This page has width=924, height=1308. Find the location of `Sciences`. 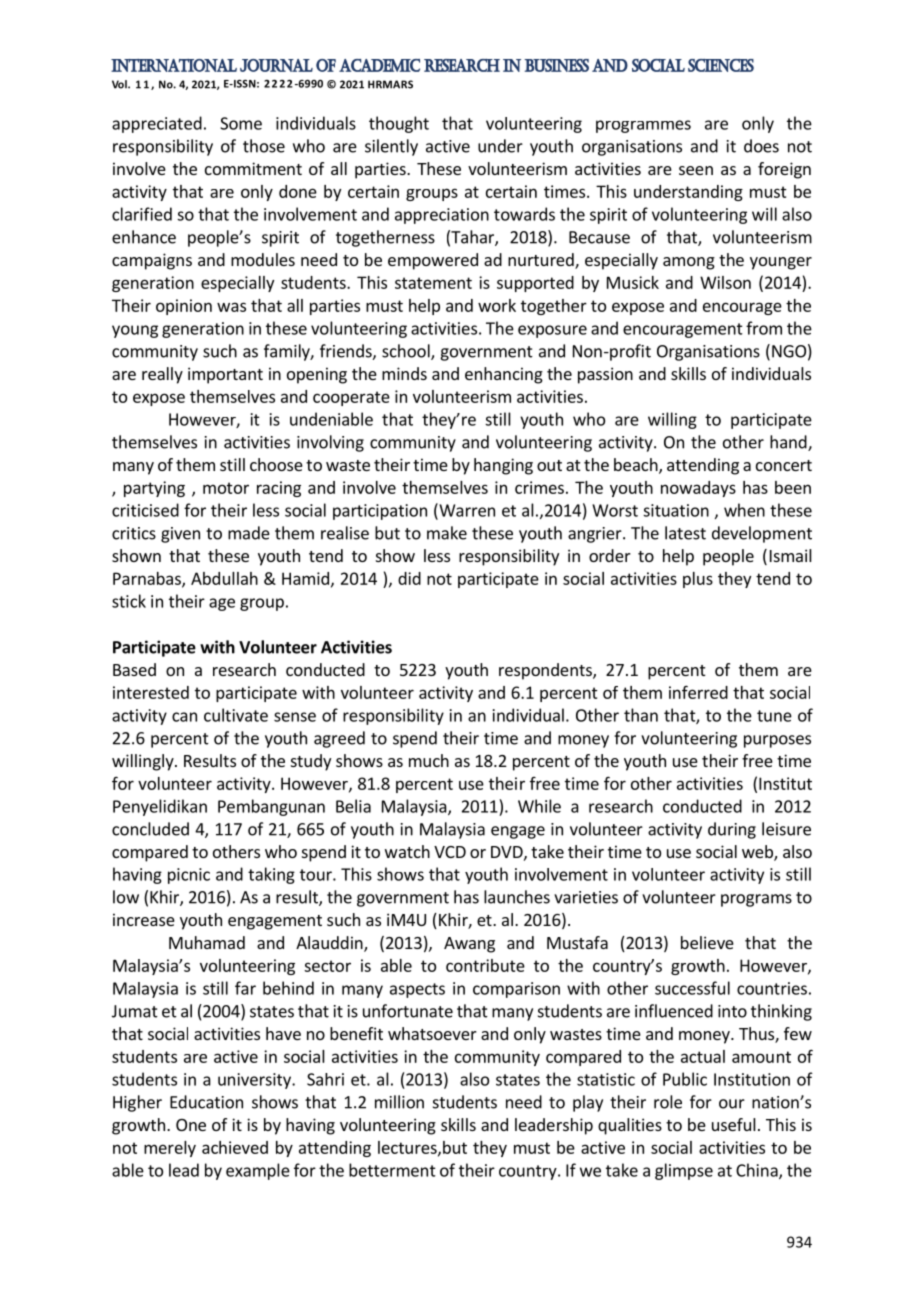

Sciences is located at coordinates (721, 65).
